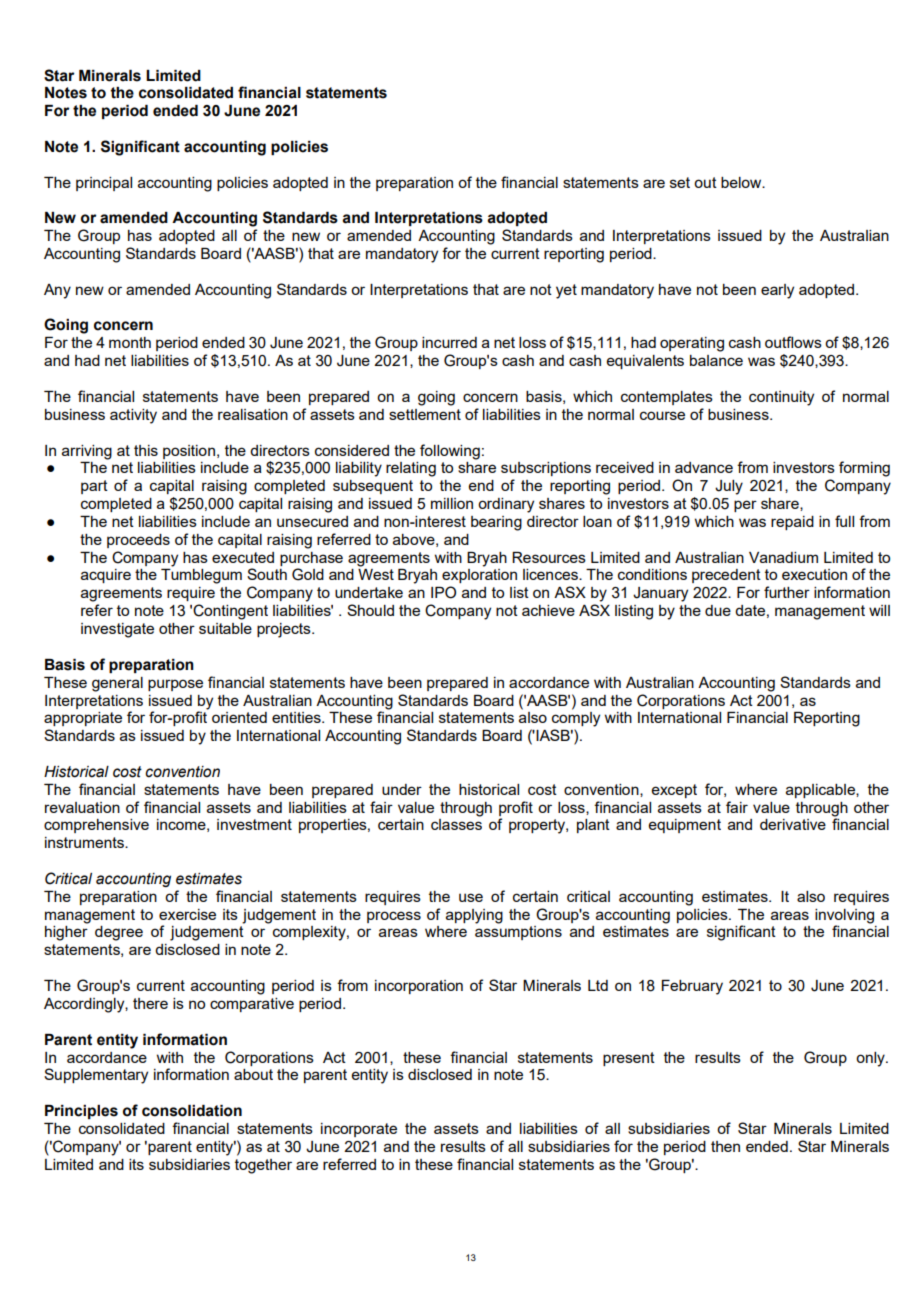 The width and height of the screenshot is (924, 1307). I want to click on derivative, so click(793, 824).
